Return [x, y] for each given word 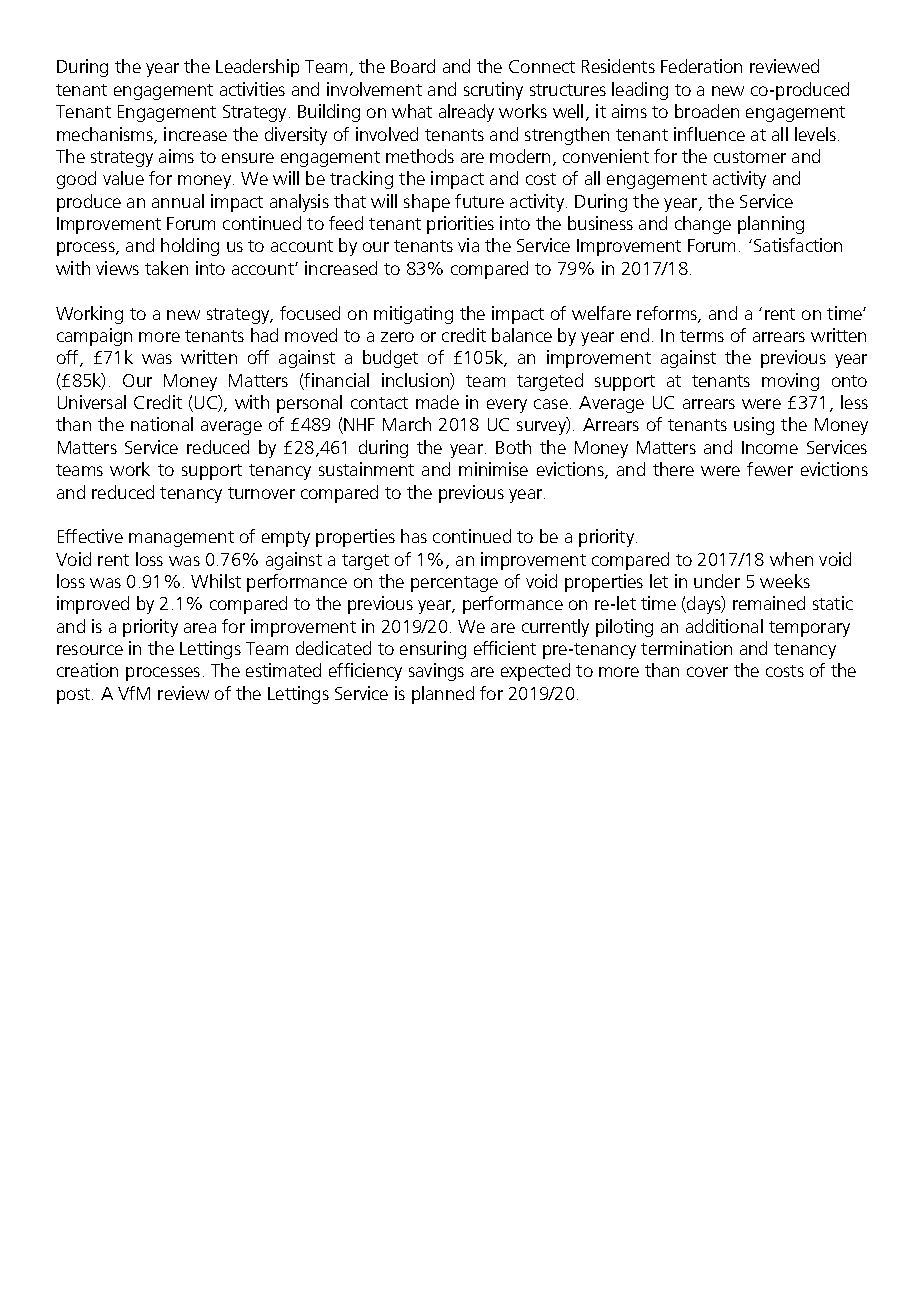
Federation [701, 66]
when [791, 559]
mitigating [413, 315]
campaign [94, 337]
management [181, 539]
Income [770, 447]
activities [252, 89]
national [162, 424]
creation [87, 670]
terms [702, 336]
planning [771, 225]
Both [513, 447]
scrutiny [493, 91]
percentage [454, 584]
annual [178, 201]
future [479, 201]
